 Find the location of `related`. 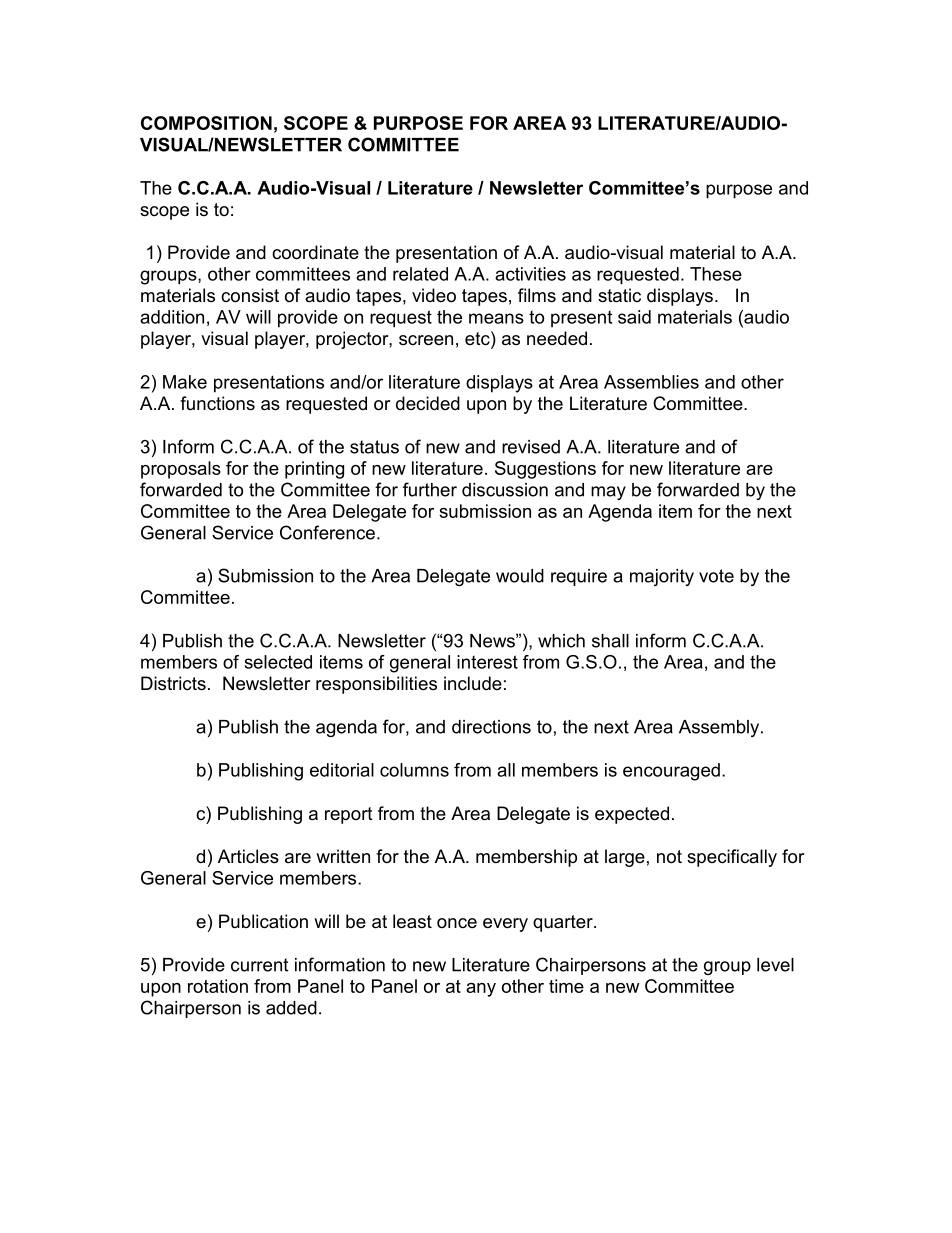

related is located at coordinates (420, 274).
